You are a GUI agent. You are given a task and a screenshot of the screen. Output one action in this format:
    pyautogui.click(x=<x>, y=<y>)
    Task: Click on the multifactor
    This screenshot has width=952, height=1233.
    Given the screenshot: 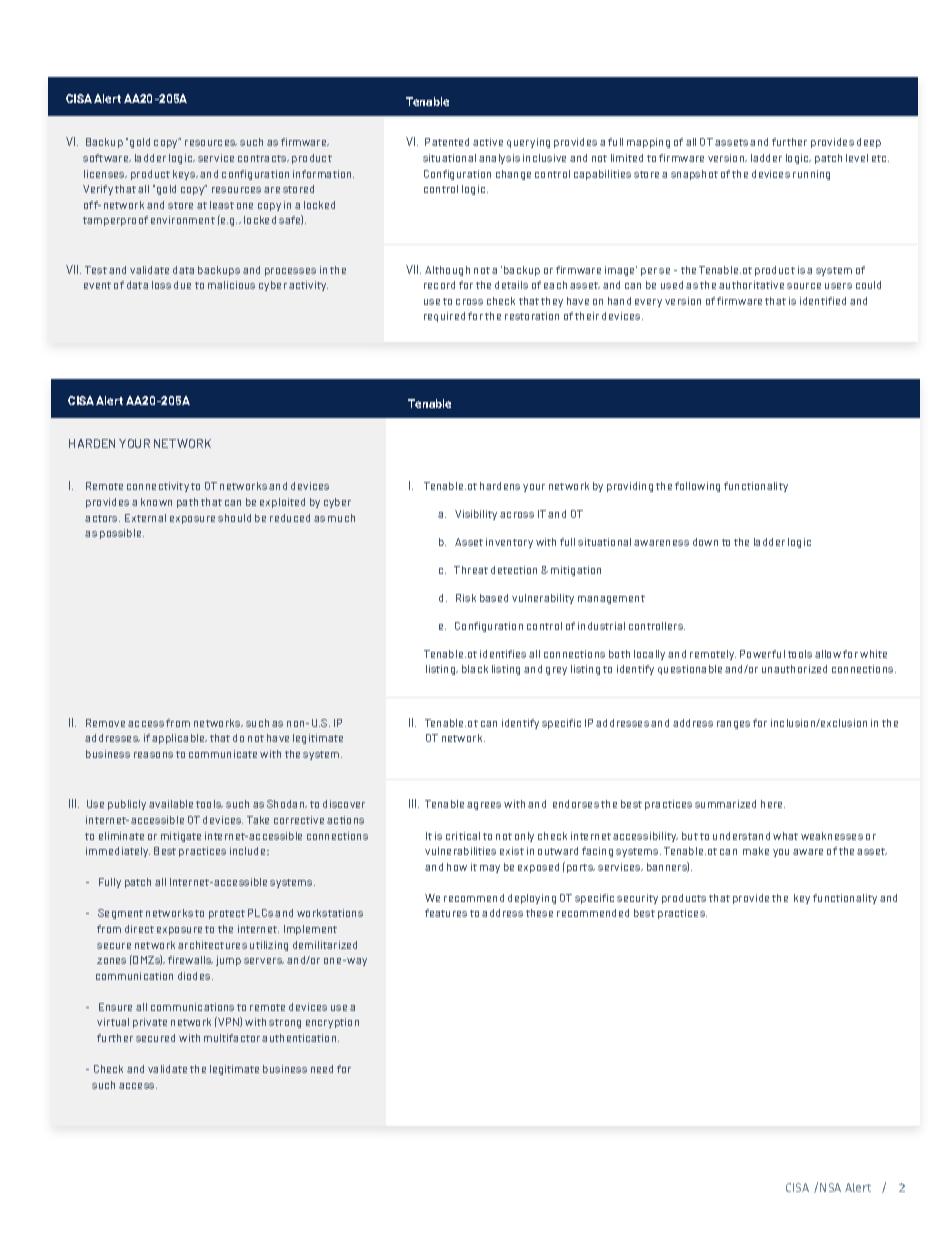 What is the action you would take?
    pyautogui.click(x=232, y=1038)
